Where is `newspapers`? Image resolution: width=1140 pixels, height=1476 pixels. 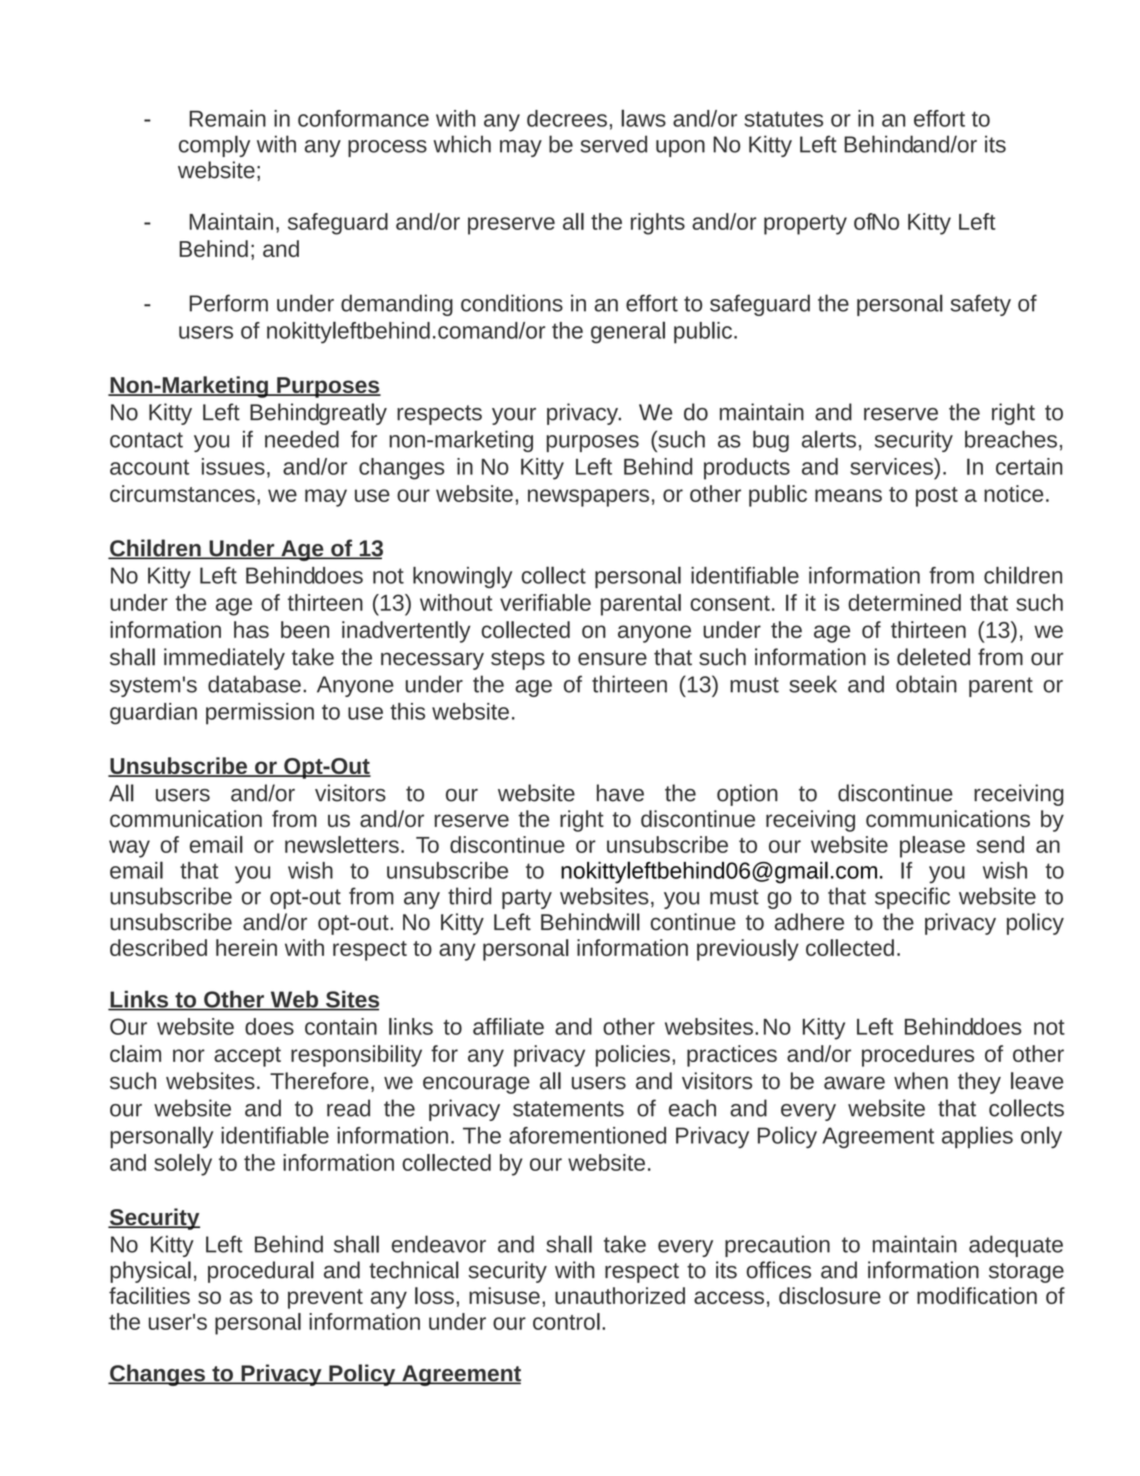
newspapers is located at coordinates (588, 498).
